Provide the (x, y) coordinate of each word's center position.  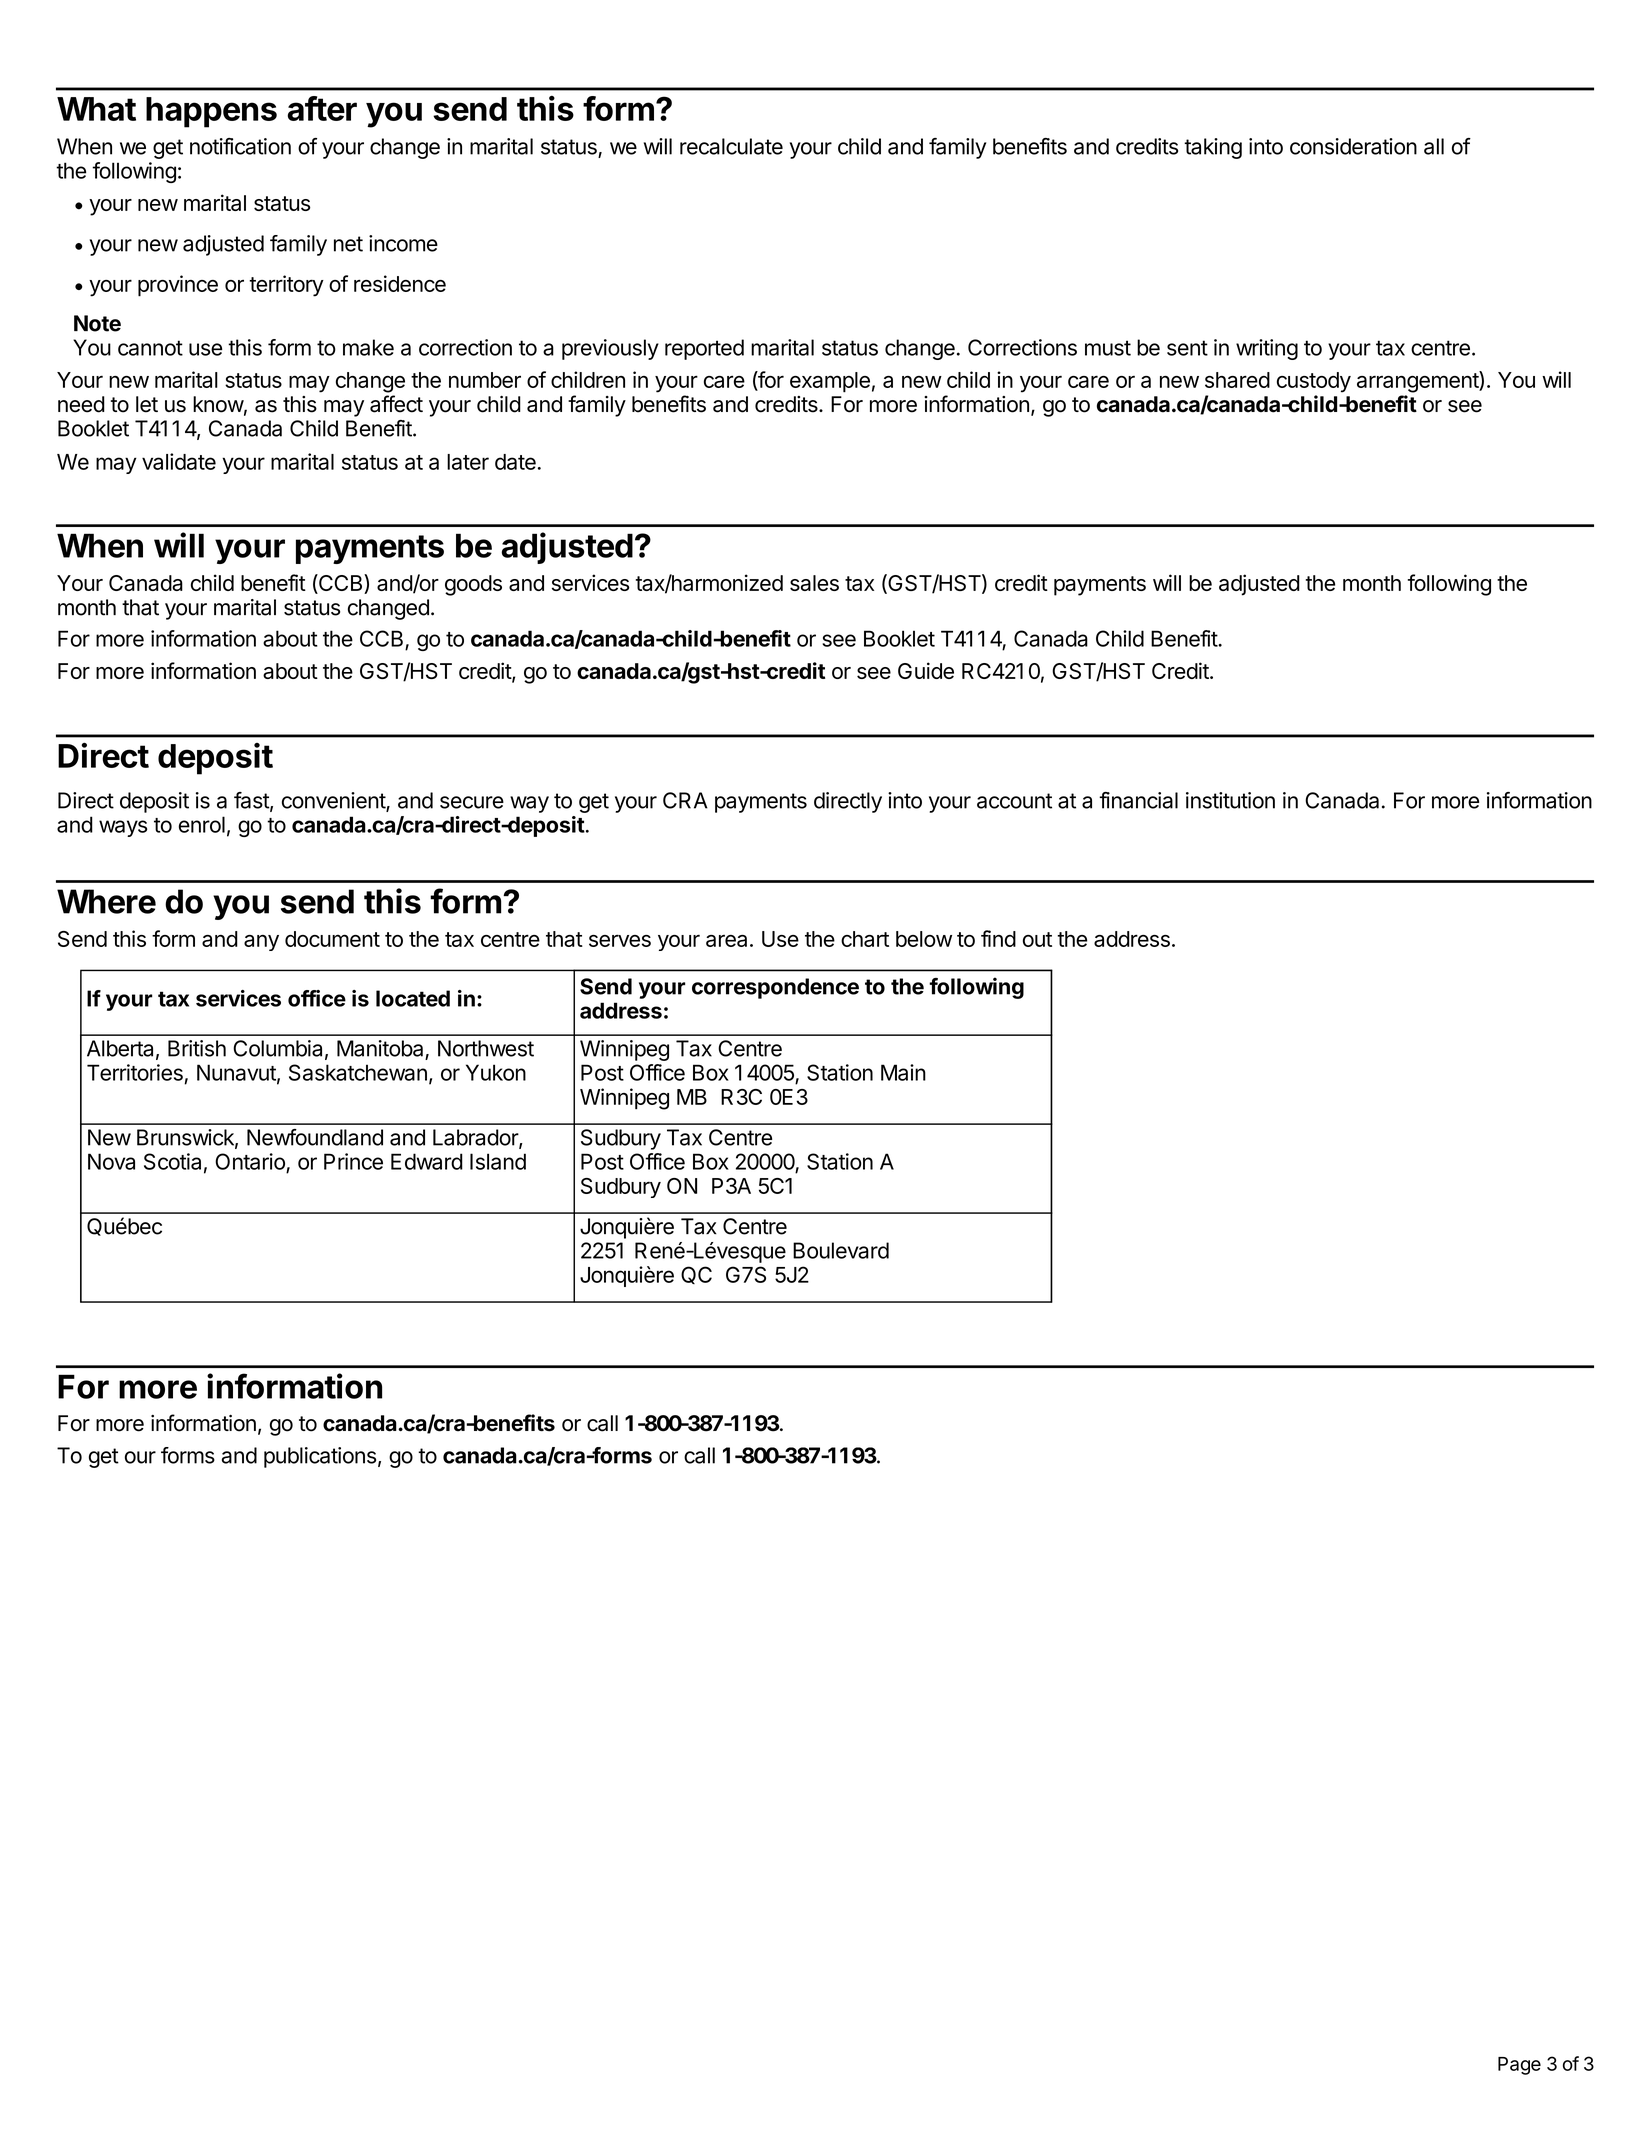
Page (1519, 2066)
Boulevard (841, 1250)
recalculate (731, 146)
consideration (1353, 146)
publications (320, 1457)
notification (240, 146)
